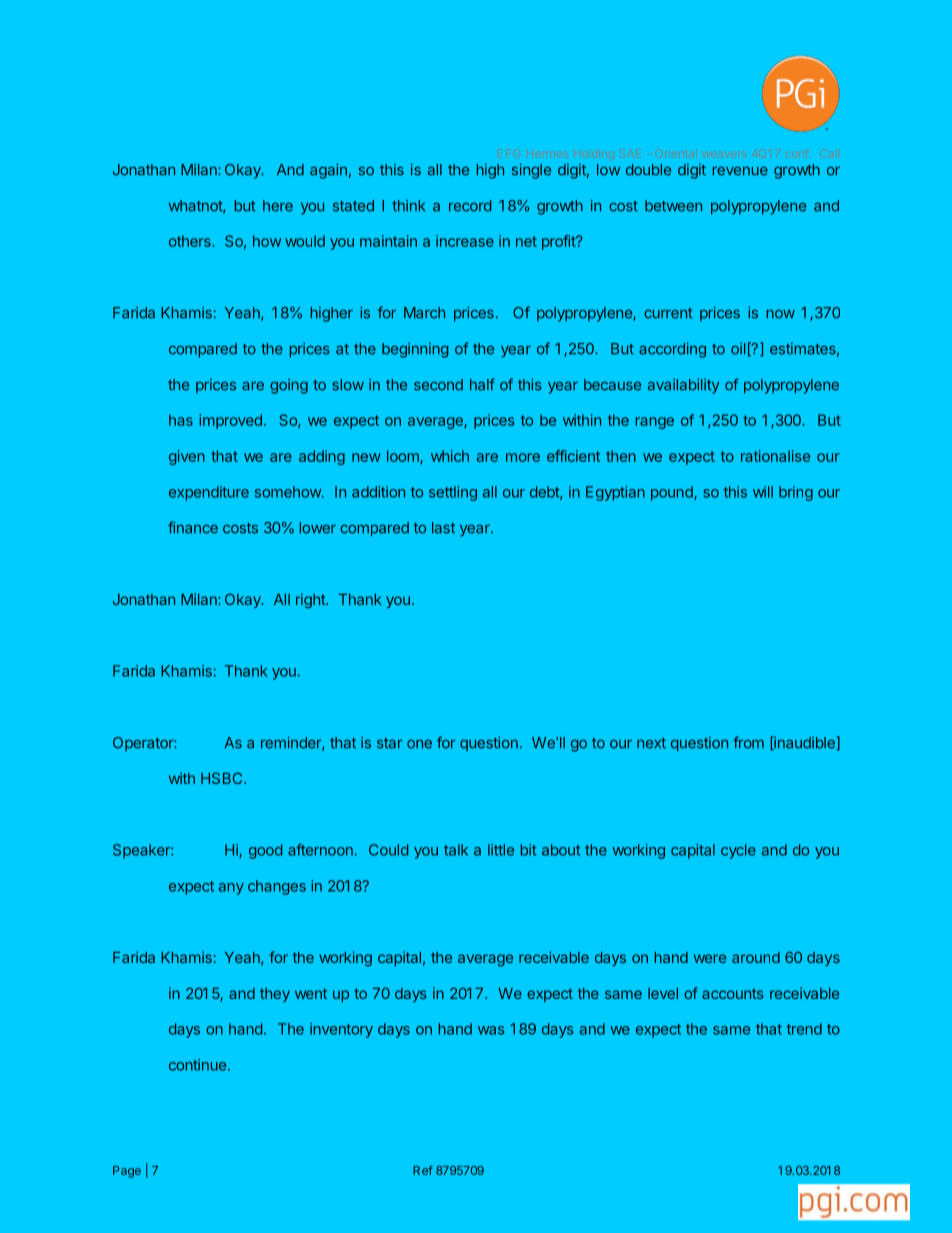 The height and width of the screenshot is (1233, 952). I want to click on from, so click(748, 742).
